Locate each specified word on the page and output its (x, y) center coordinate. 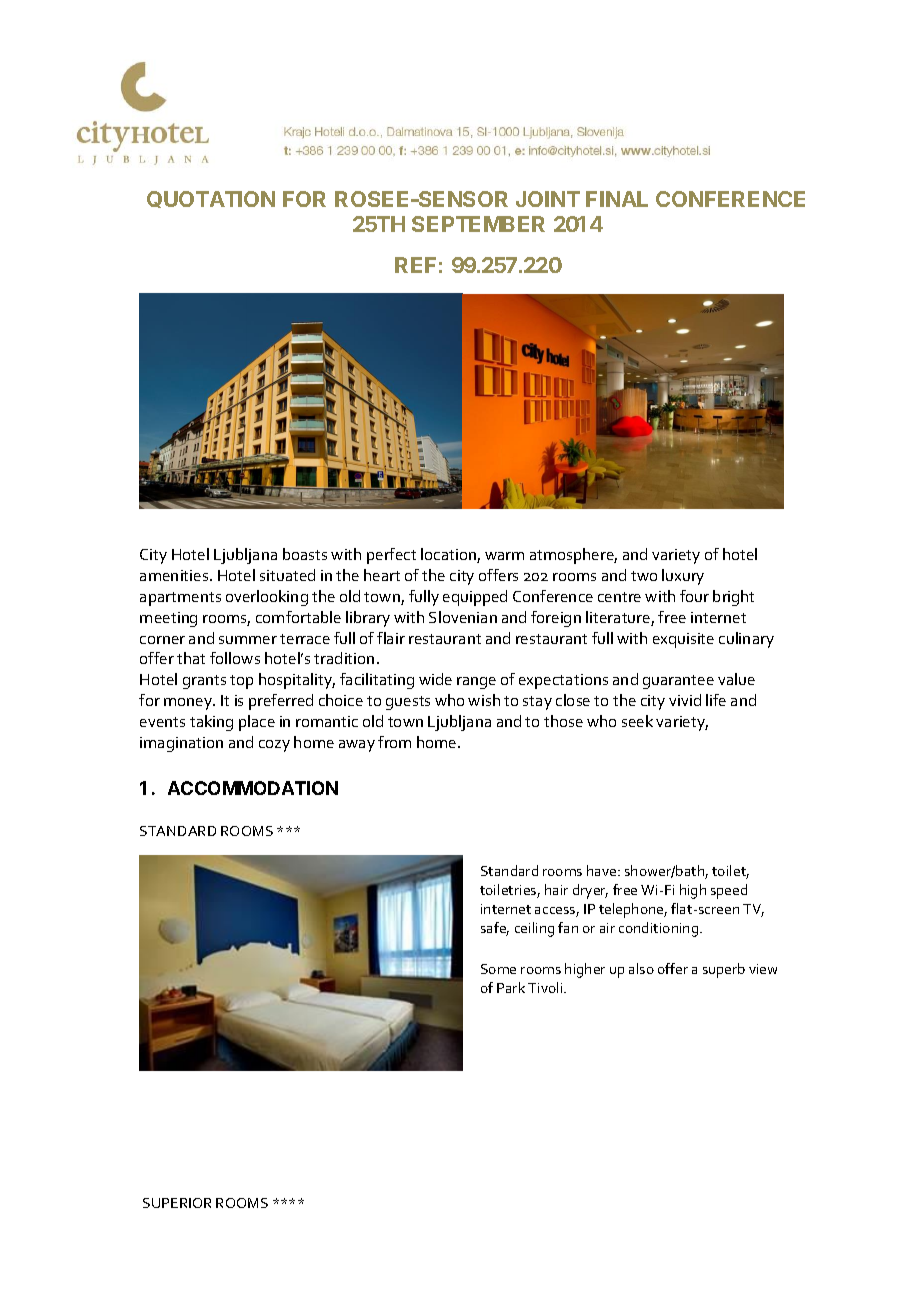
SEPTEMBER (478, 224)
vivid (685, 700)
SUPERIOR (177, 1203)
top (241, 682)
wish (484, 700)
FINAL (617, 199)
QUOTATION (211, 199)
